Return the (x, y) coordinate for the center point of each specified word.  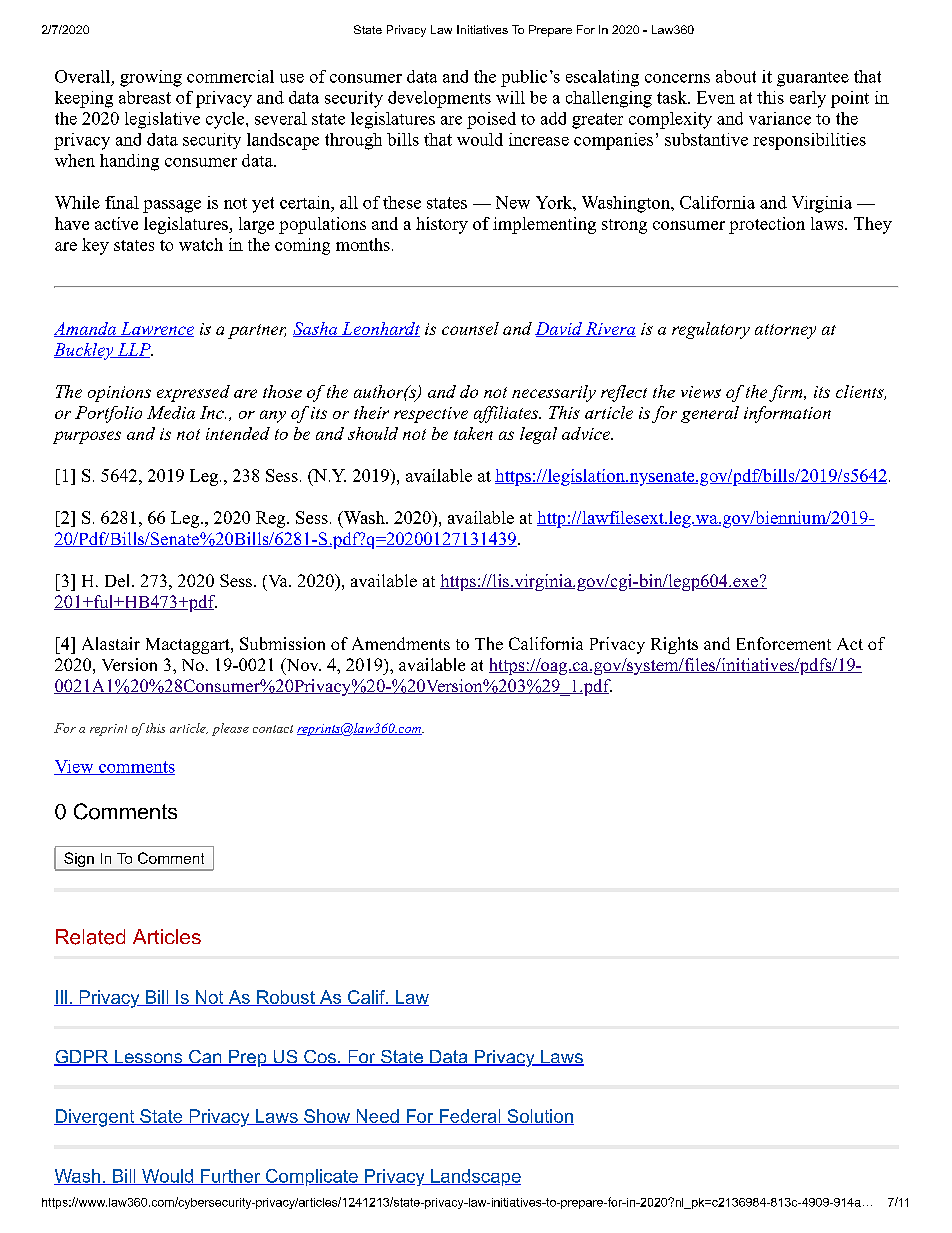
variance (780, 118)
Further (231, 1177)
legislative (162, 120)
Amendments (401, 643)
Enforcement (784, 643)
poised (491, 120)
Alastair (111, 643)
